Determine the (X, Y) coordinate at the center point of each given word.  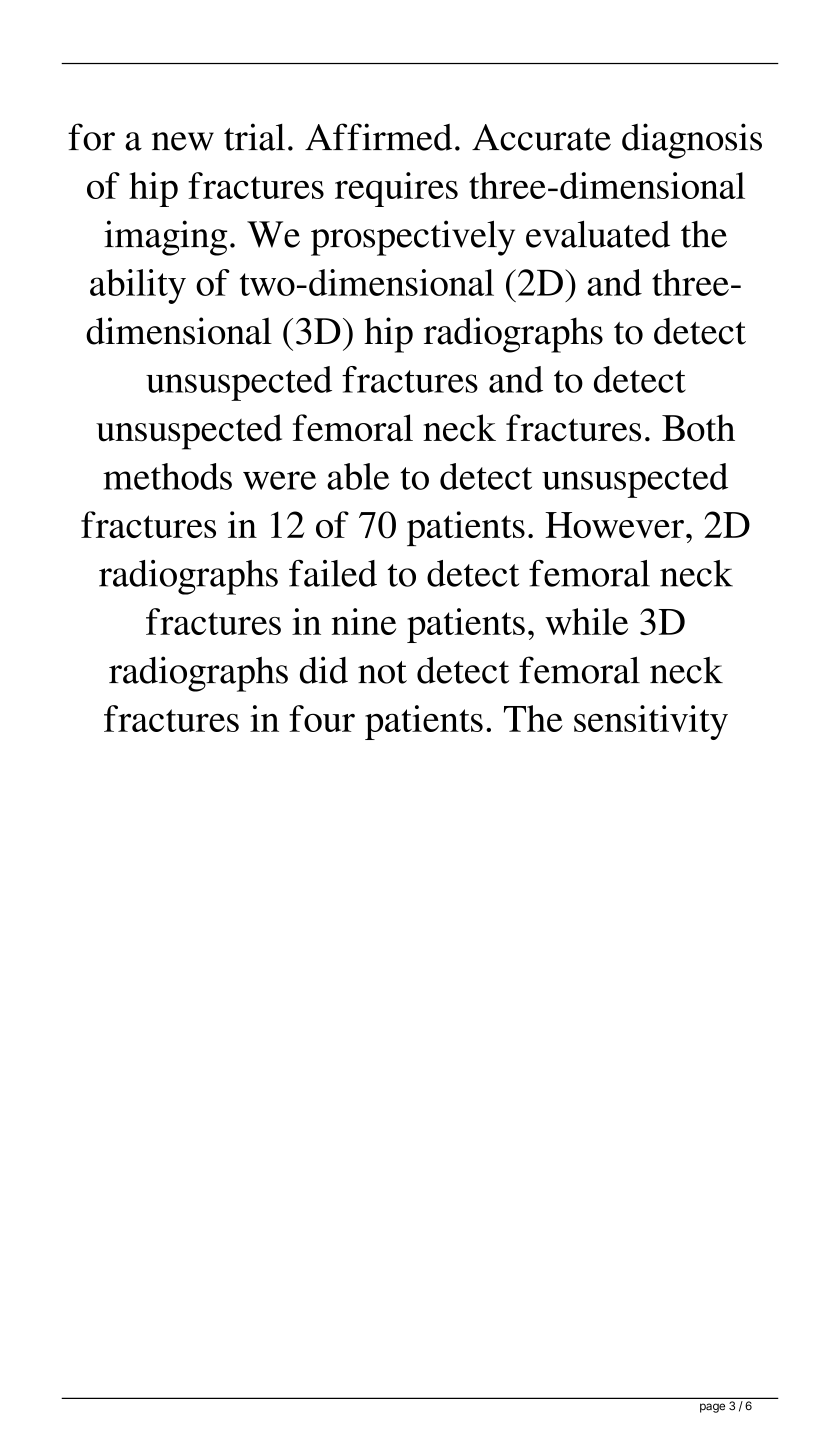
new (183, 141)
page (712, 1408)
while (586, 621)
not (382, 672)
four (322, 718)
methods (167, 476)
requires (396, 189)
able (358, 476)
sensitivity (651, 722)
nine (364, 621)
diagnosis (692, 141)
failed (333, 573)
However (614, 525)
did (324, 670)
